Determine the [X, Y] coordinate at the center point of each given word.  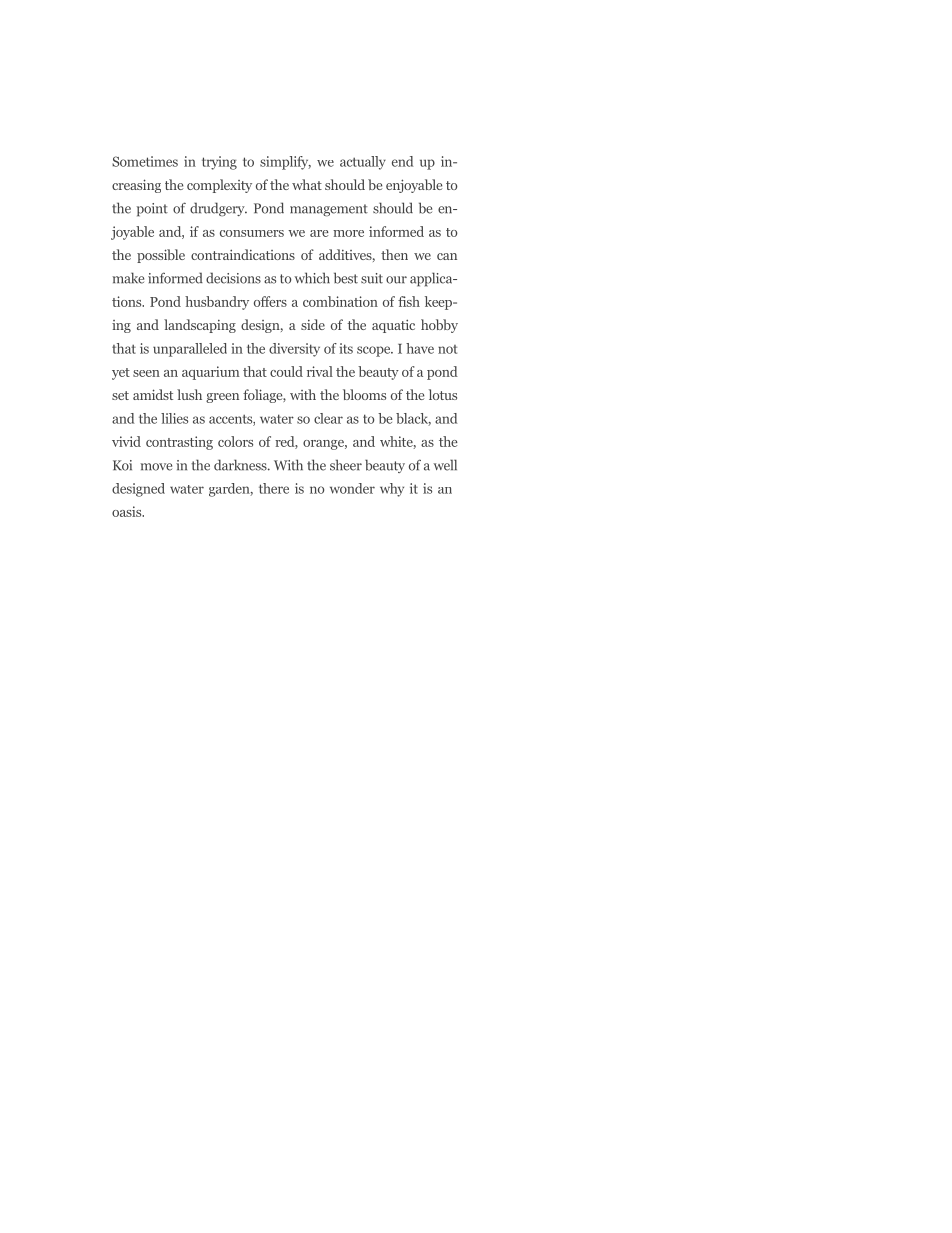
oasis [128, 511]
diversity [294, 350]
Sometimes [145, 161]
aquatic [393, 326]
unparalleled [190, 350]
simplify [285, 163]
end [402, 161]
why [392, 490]
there [274, 488]
